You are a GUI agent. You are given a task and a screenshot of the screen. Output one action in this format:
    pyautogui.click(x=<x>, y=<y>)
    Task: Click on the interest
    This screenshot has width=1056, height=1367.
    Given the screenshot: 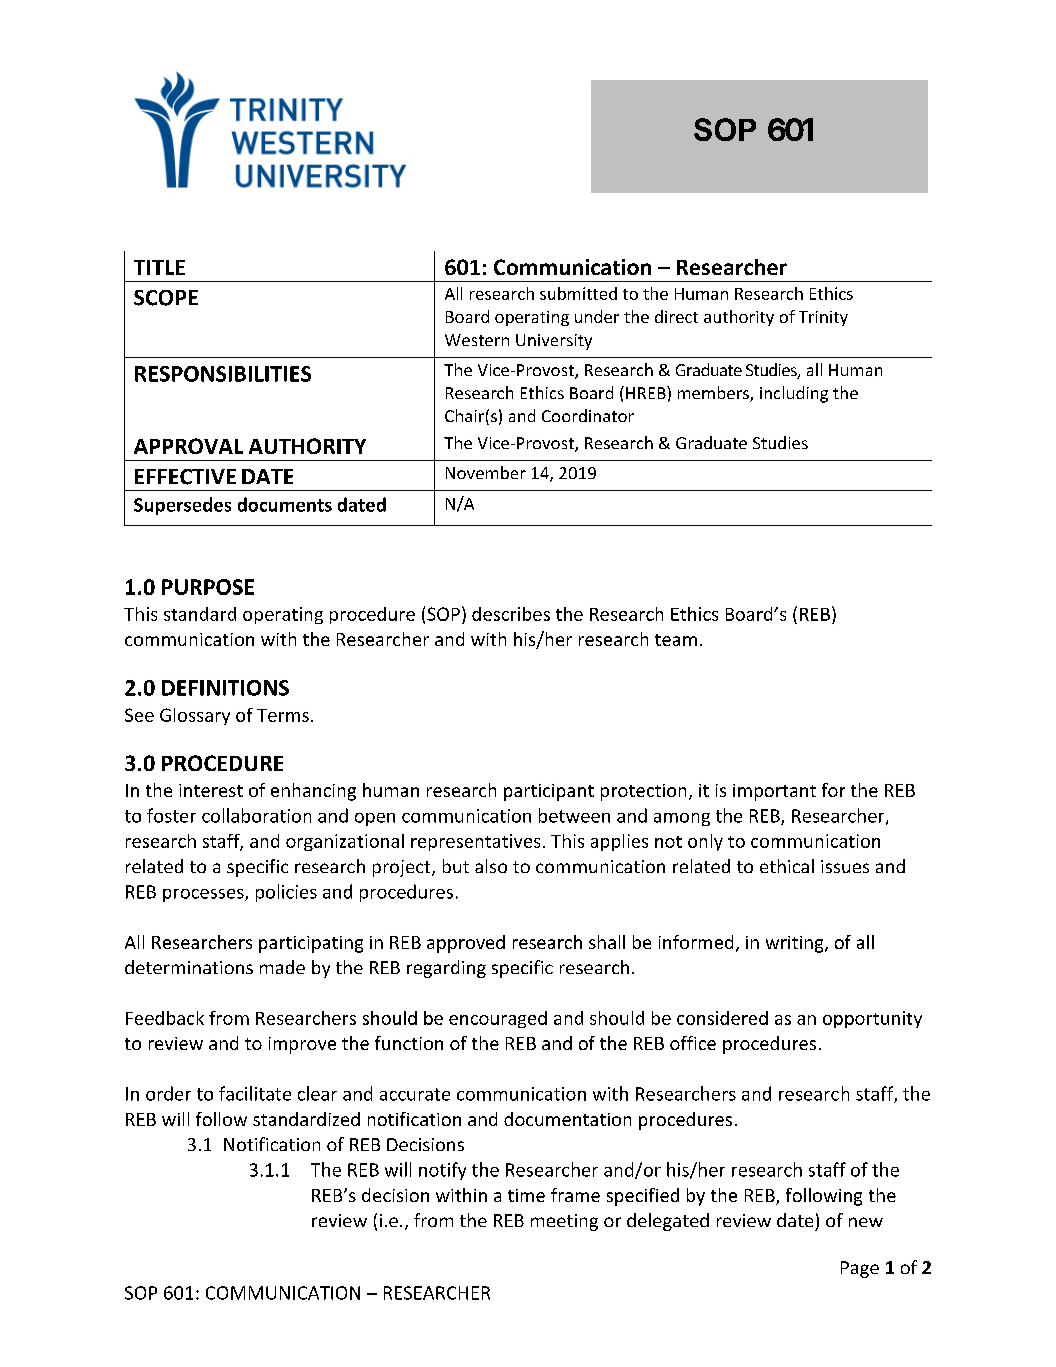 What is the action you would take?
    pyautogui.click(x=211, y=790)
